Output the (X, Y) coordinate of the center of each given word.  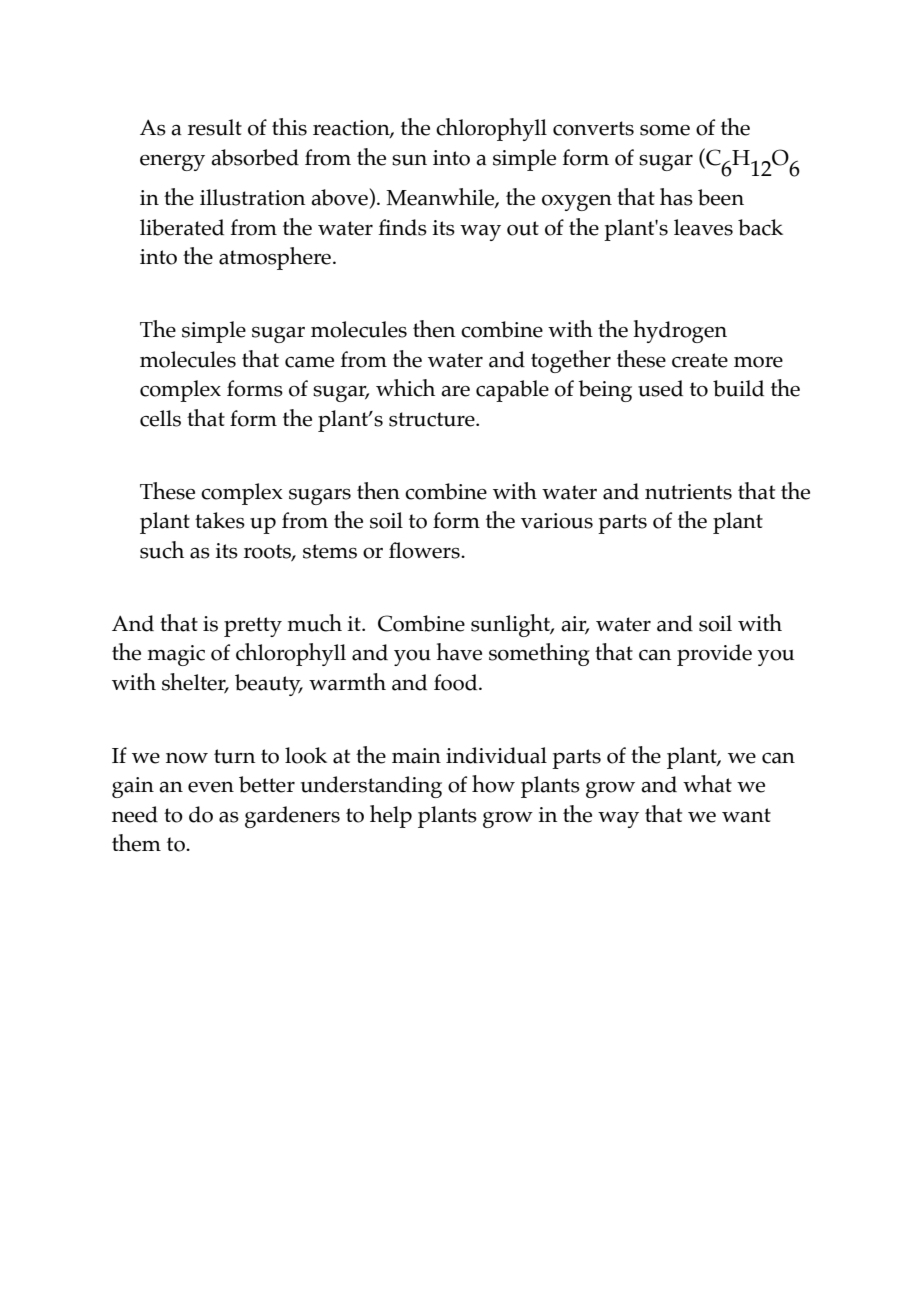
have (459, 652)
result (215, 127)
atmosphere (275, 258)
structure (433, 419)
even (211, 787)
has (676, 197)
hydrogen (680, 331)
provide (714, 655)
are (455, 391)
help (391, 816)
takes (220, 520)
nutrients (688, 492)
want (746, 815)
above (339, 197)
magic (176, 655)
